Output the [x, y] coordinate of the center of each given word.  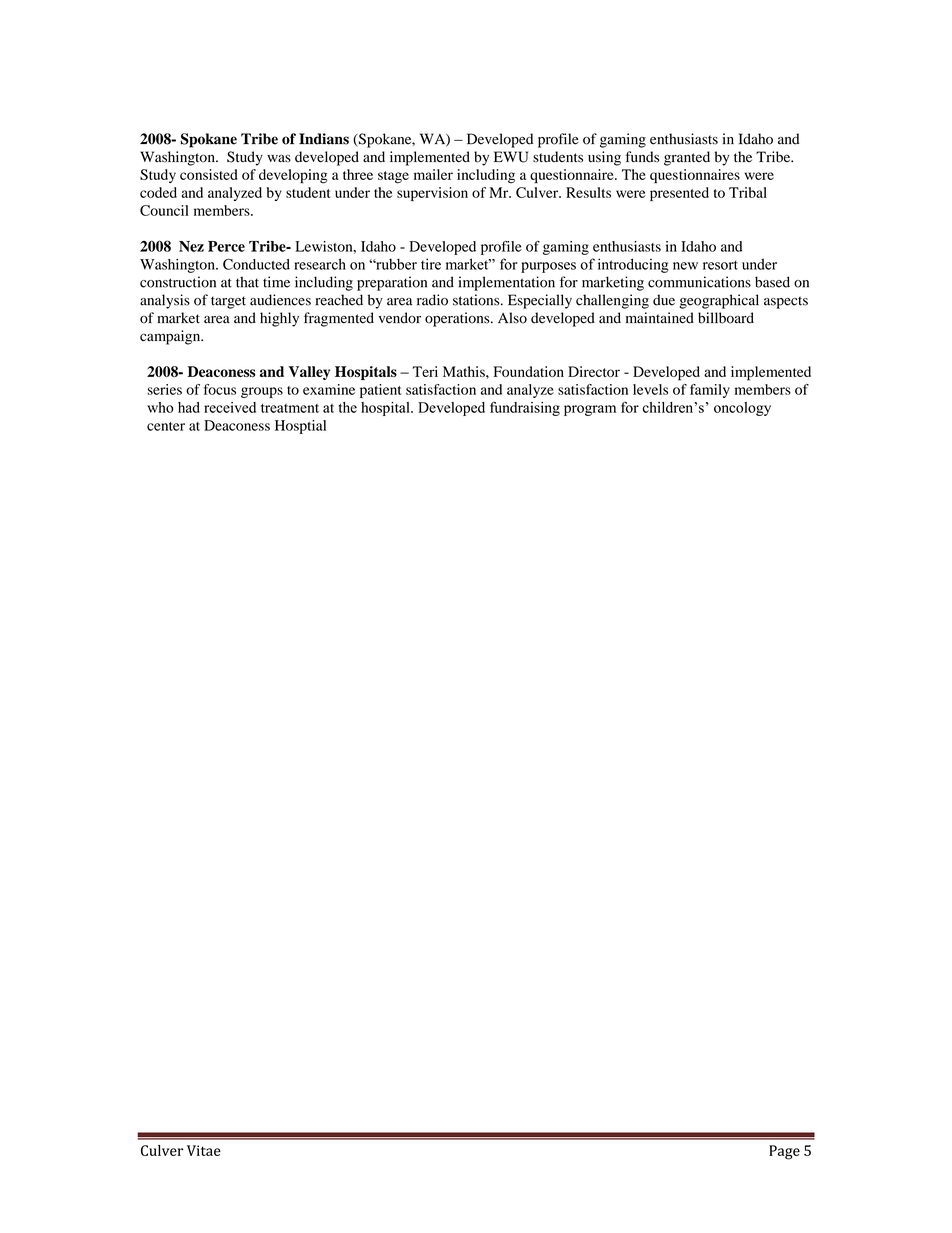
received [230, 407]
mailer [433, 174]
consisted [208, 174]
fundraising [525, 408]
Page [784, 1152]
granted [687, 158]
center [166, 426]
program [590, 410]
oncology [742, 409]
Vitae [204, 1150]
